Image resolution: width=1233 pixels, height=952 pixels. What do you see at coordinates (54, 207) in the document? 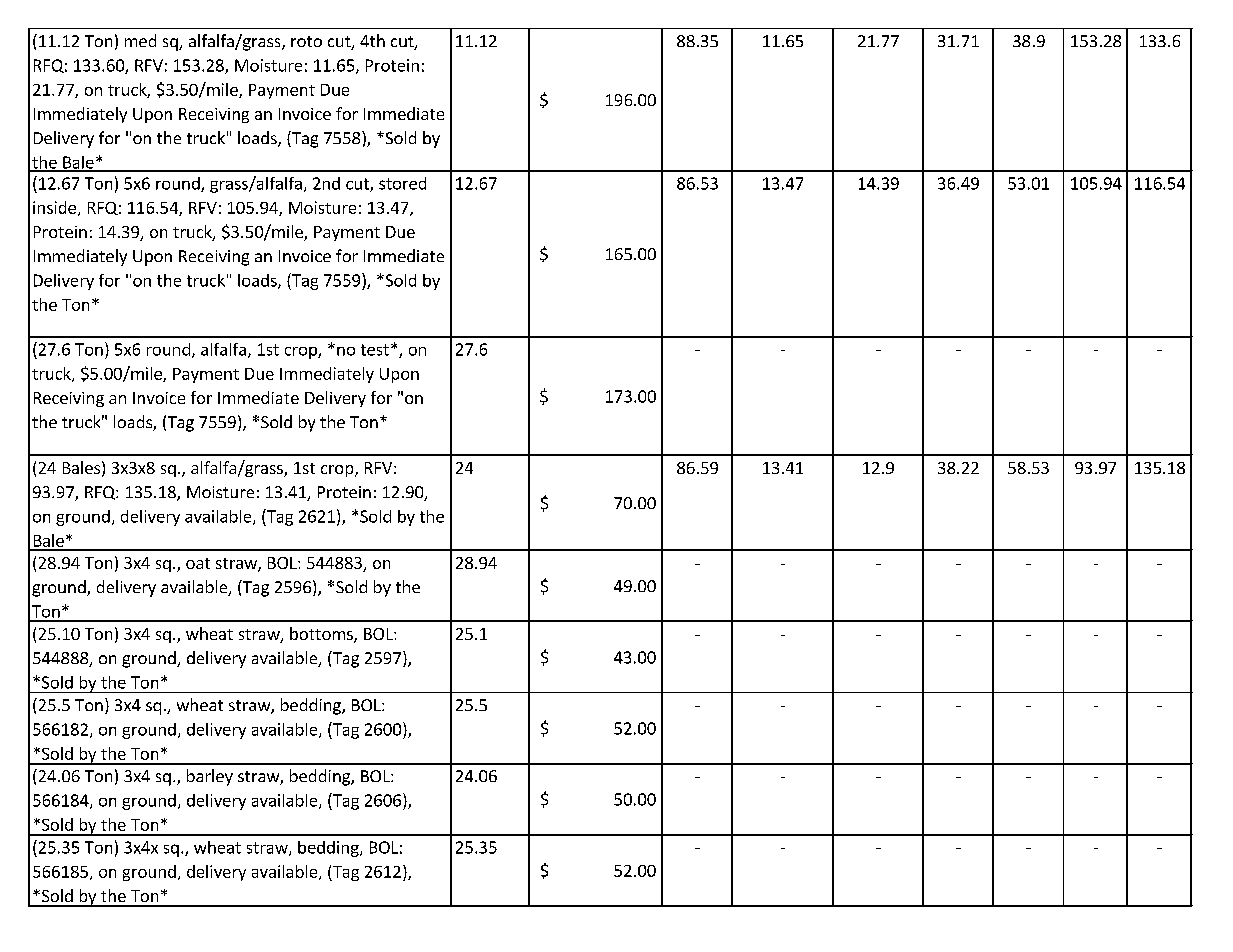
I see `inside` at bounding box center [54, 207].
